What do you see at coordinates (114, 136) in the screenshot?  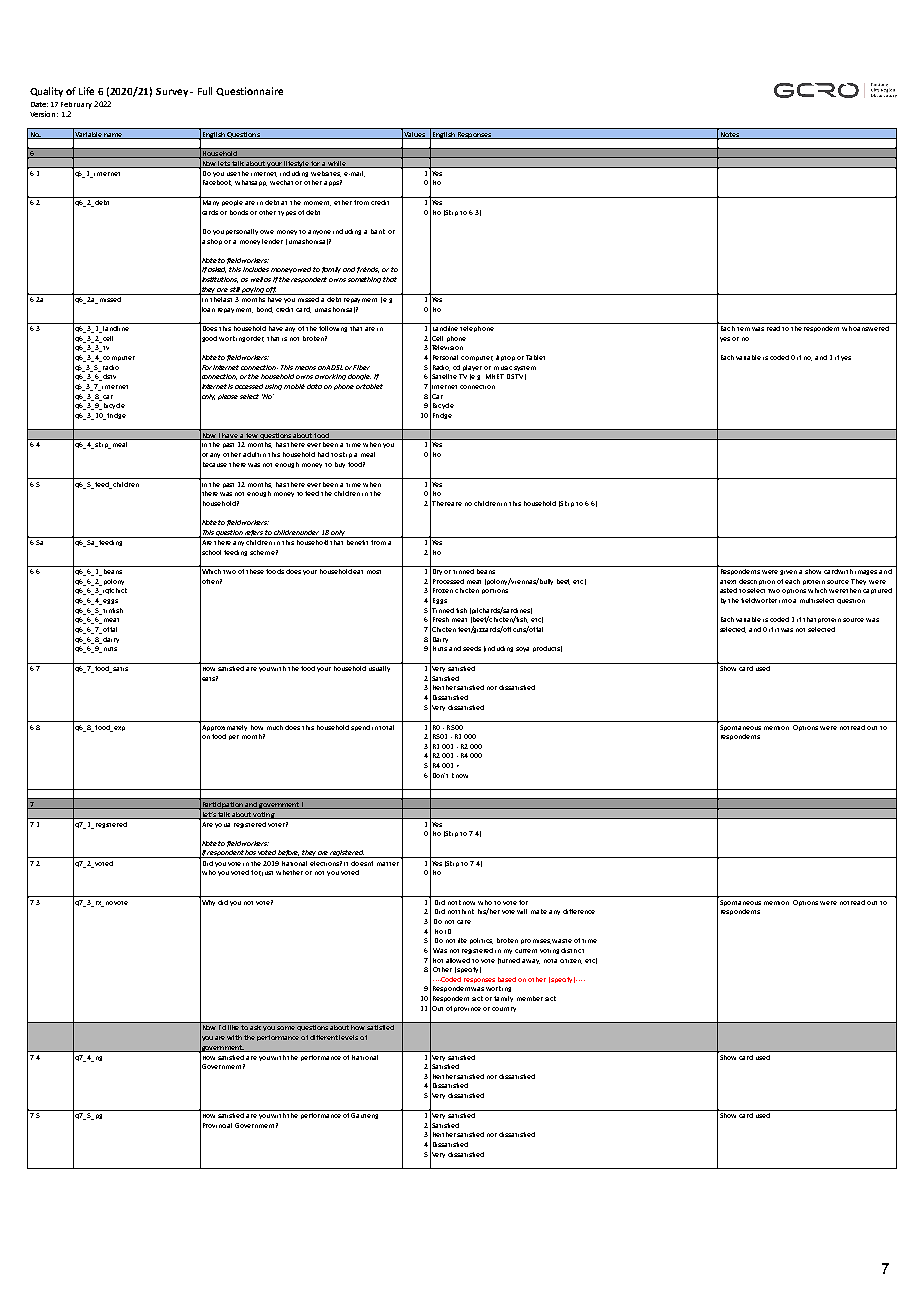 I see `name` at bounding box center [114, 136].
